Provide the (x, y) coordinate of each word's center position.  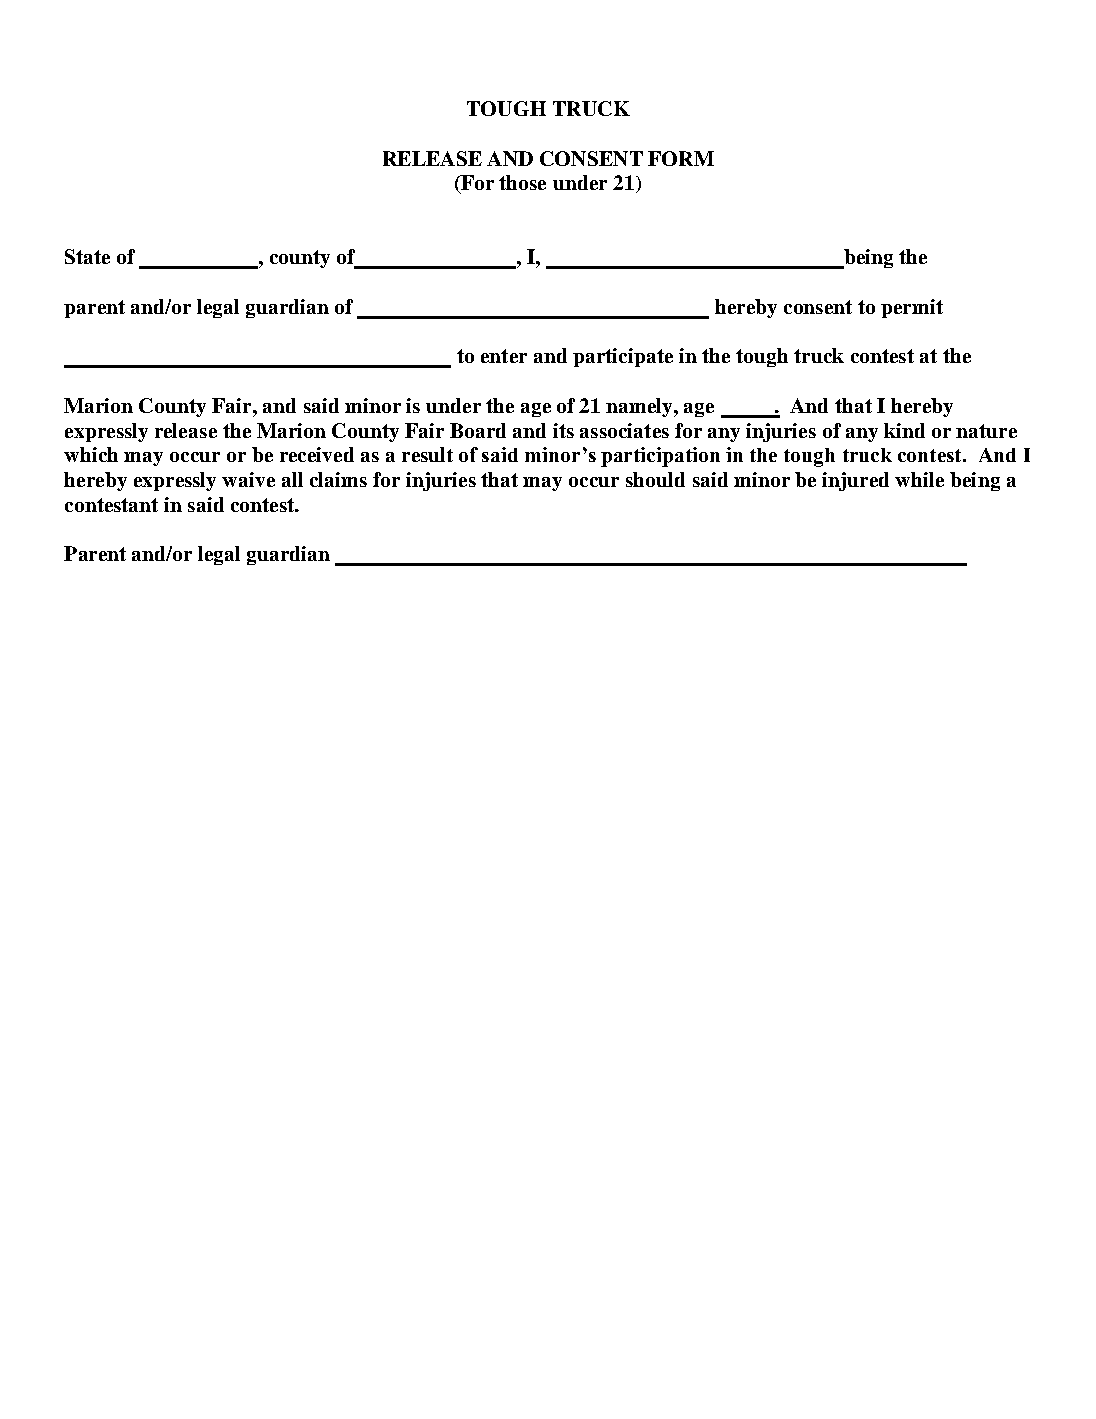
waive (248, 479)
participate (623, 357)
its (563, 430)
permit (912, 308)
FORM (681, 158)
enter (504, 356)
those (522, 182)
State (87, 256)
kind (904, 430)
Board (478, 430)
